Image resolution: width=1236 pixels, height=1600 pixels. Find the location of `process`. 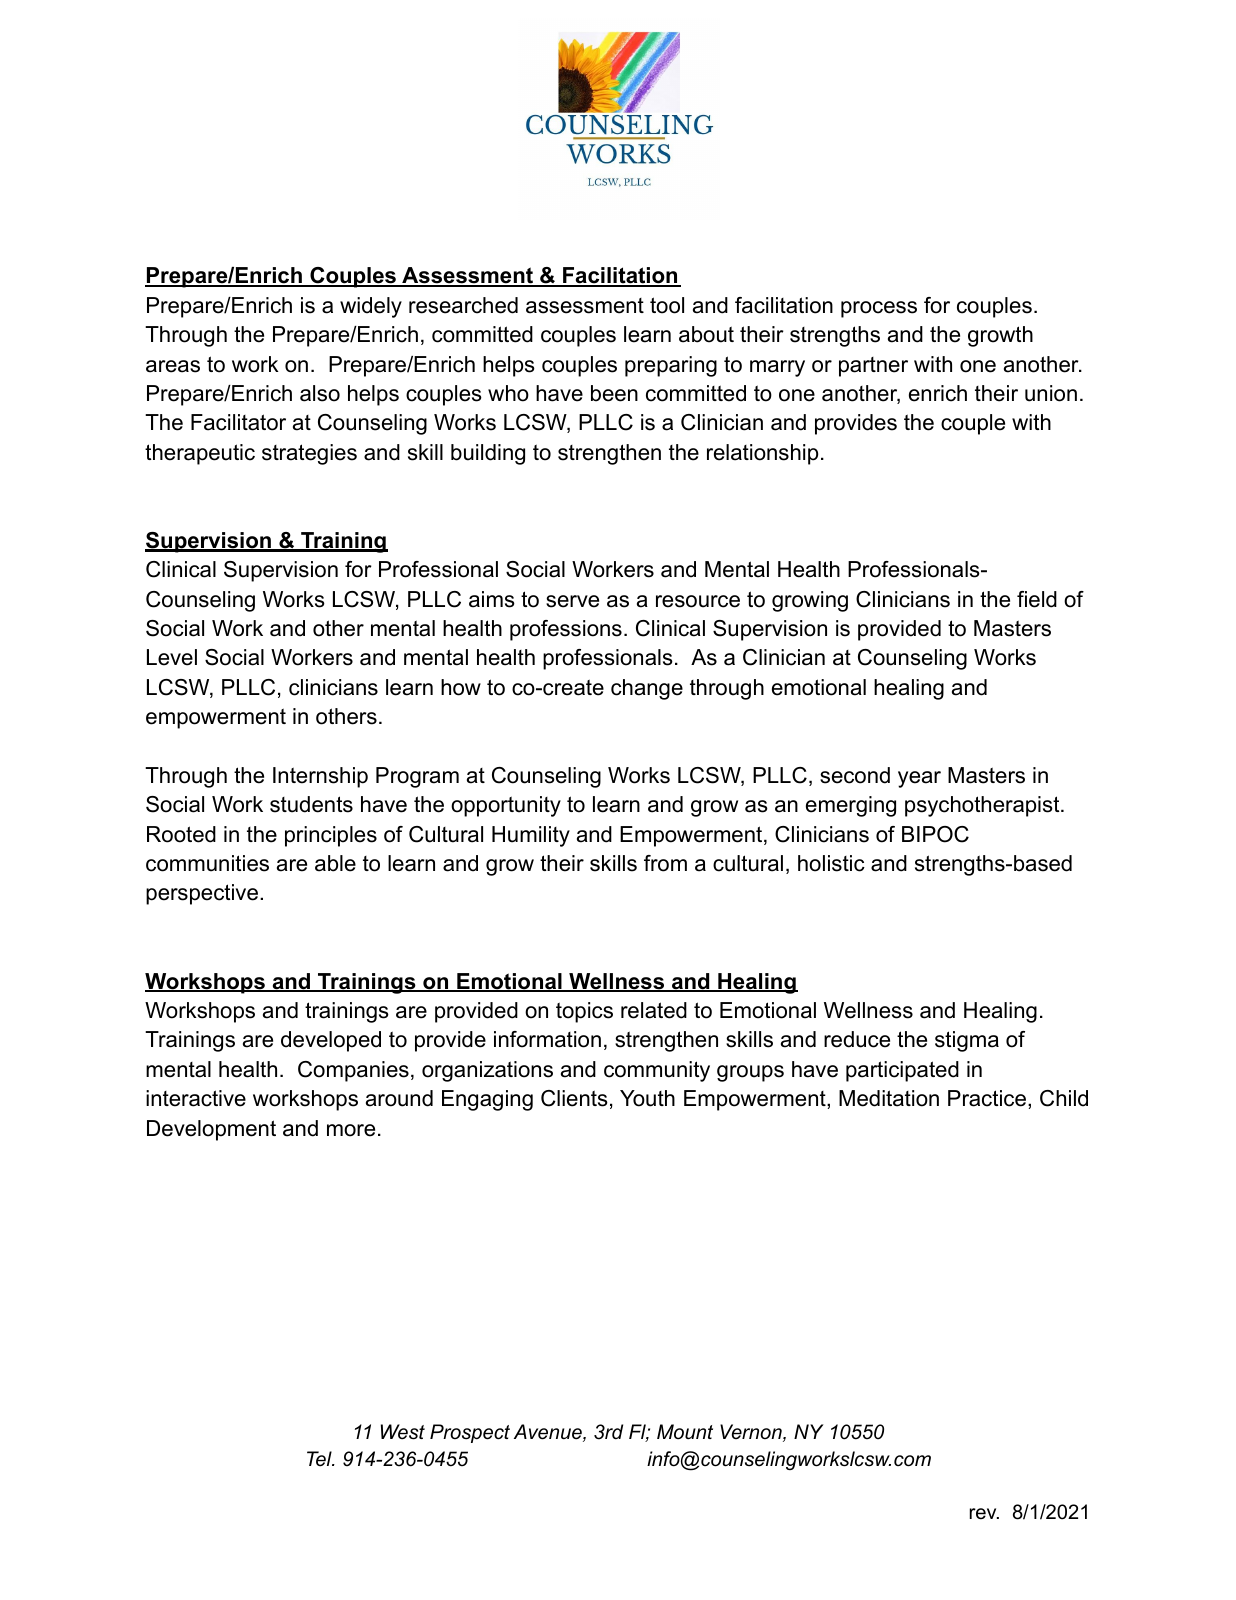

process is located at coordinates (879, 309).
